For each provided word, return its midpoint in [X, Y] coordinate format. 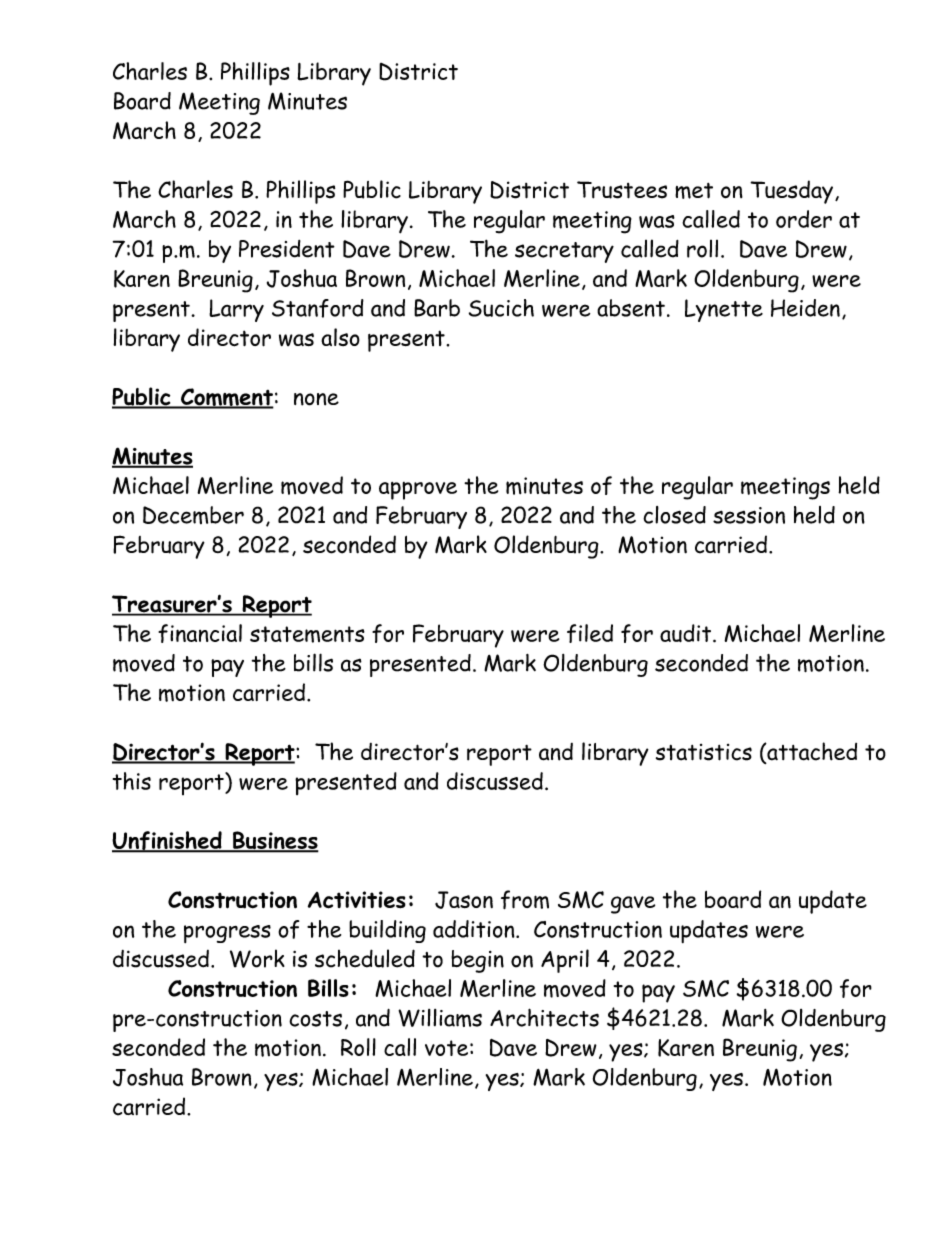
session [749, 515]
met [694, 191]
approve [418, 491]
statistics [704, 752]
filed [590, 633]
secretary [564, 252]
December [193, 515]
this [132, 781]
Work [257, 958]
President [287, 249]
